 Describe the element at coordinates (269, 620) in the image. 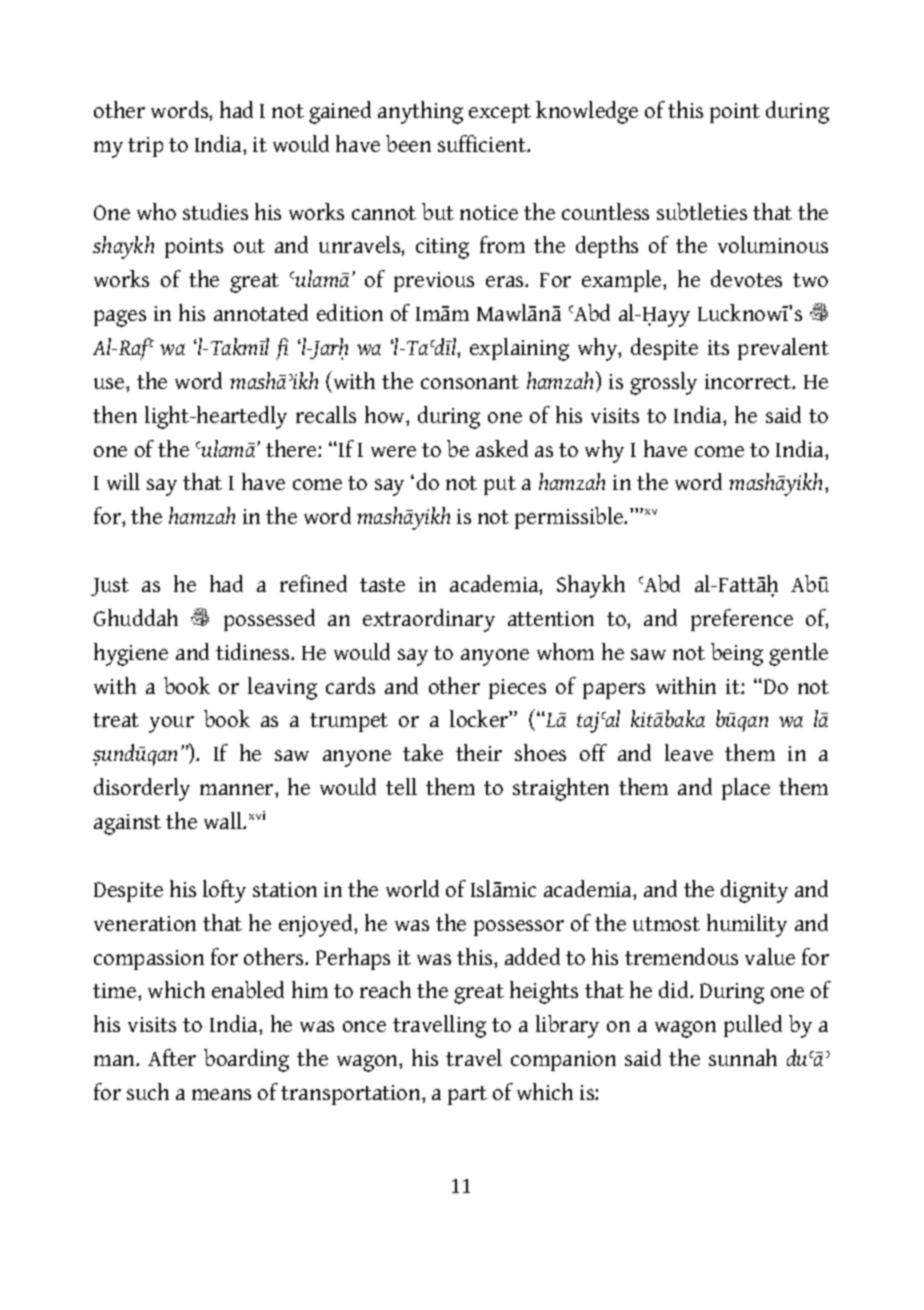

I see `possessed` at that location.
